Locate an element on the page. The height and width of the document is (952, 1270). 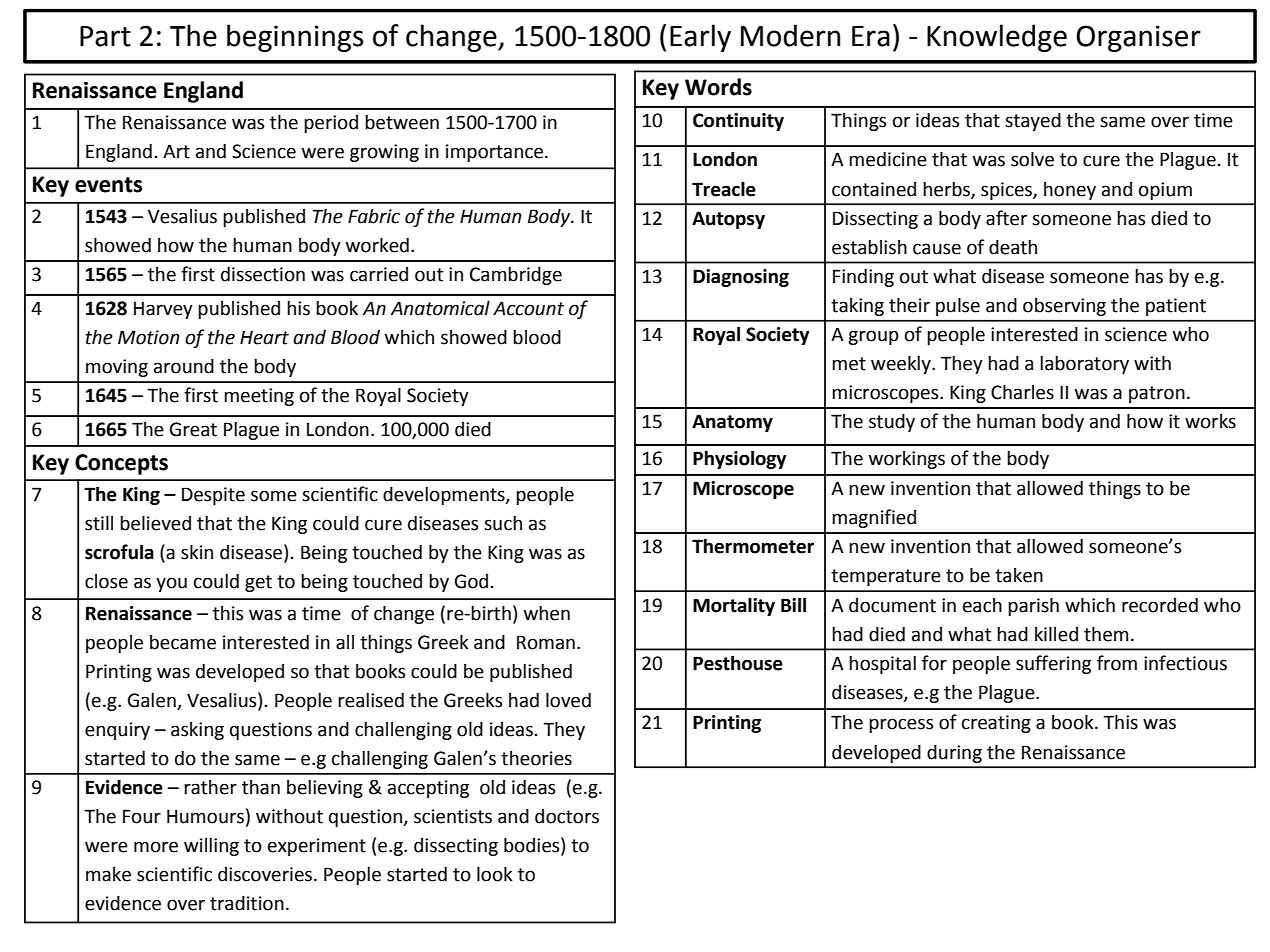
observing is located at coordinates (1064, 307).
